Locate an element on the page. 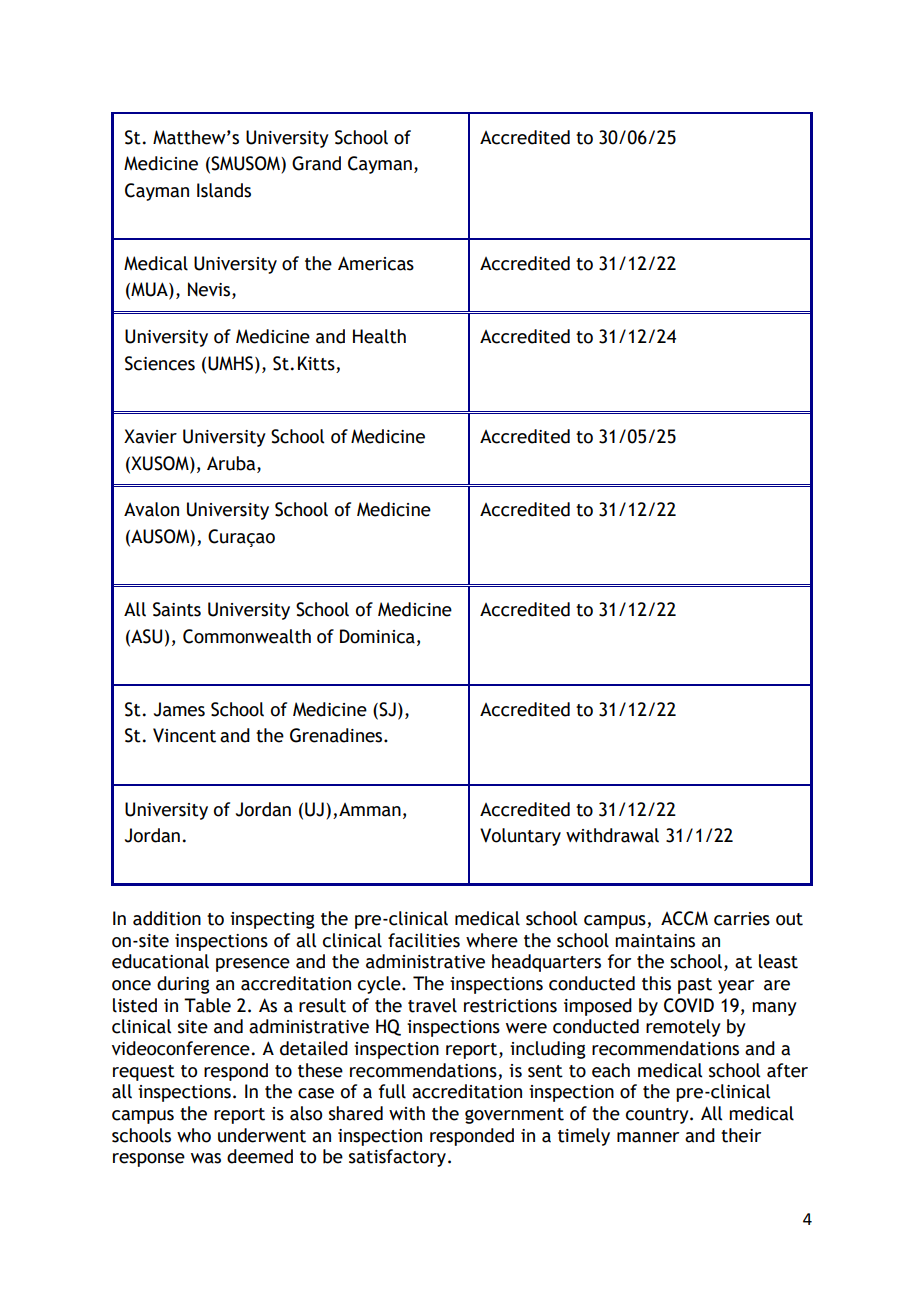 The width and height of the document is (924, 1308). Islands is located at coordinates (224, 190).
